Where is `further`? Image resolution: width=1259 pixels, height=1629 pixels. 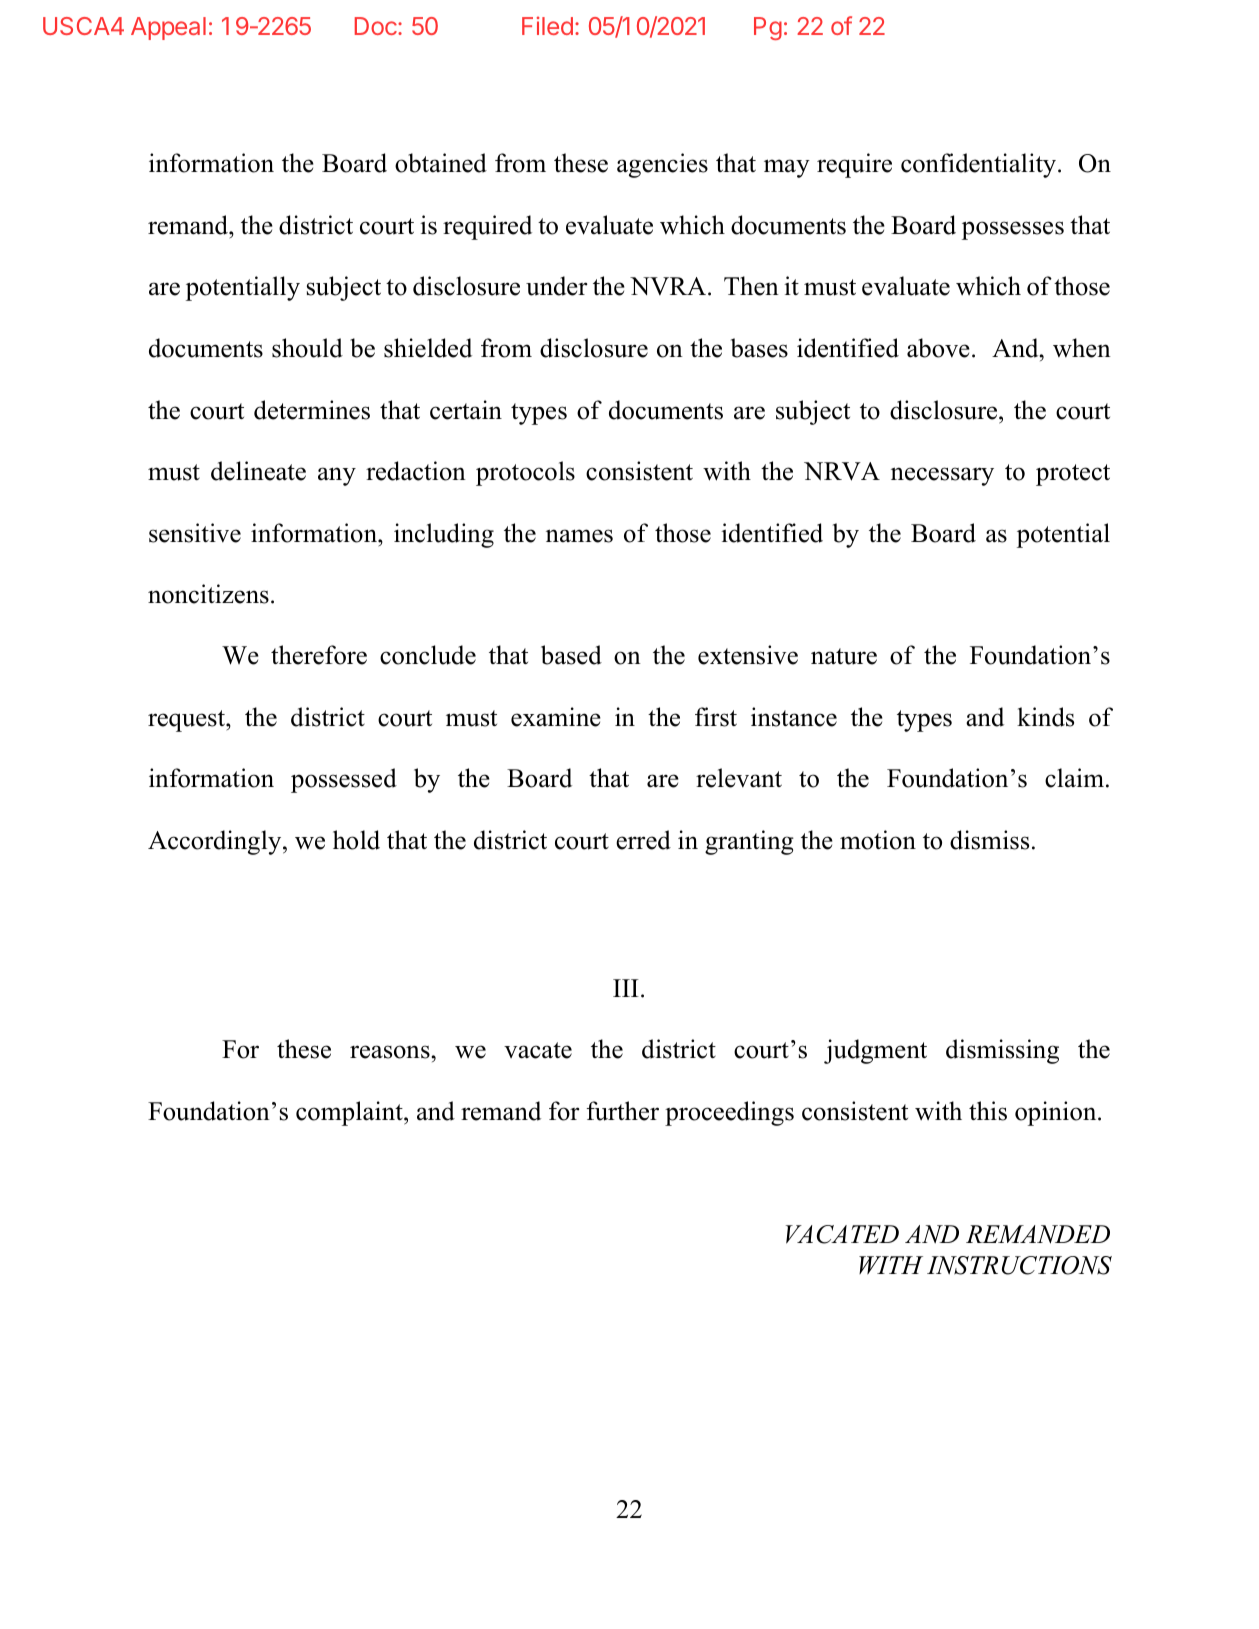
further is located at coordinates (622, 1111).
